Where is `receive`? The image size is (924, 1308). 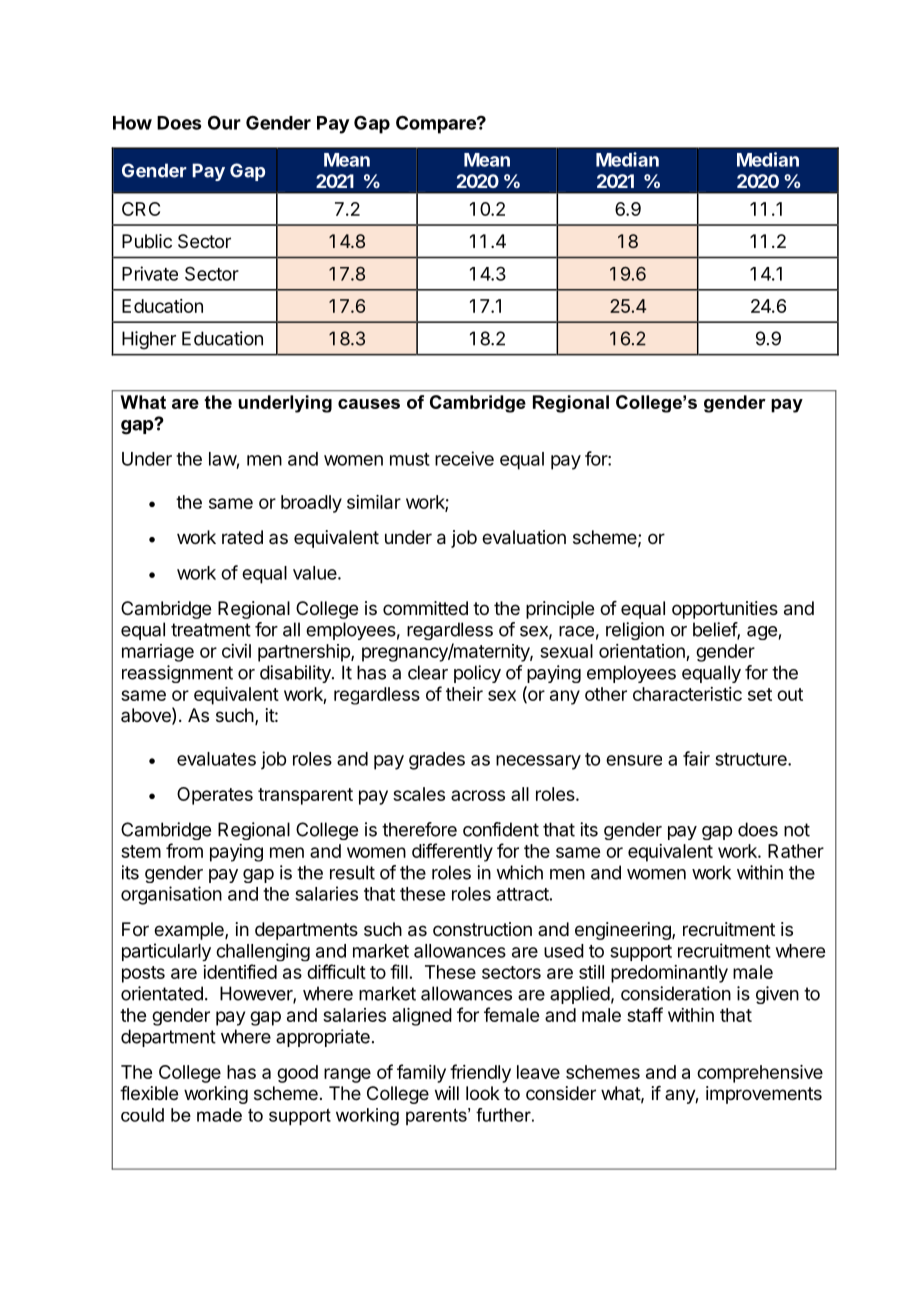
receive is located at coordinates (464, 458).
